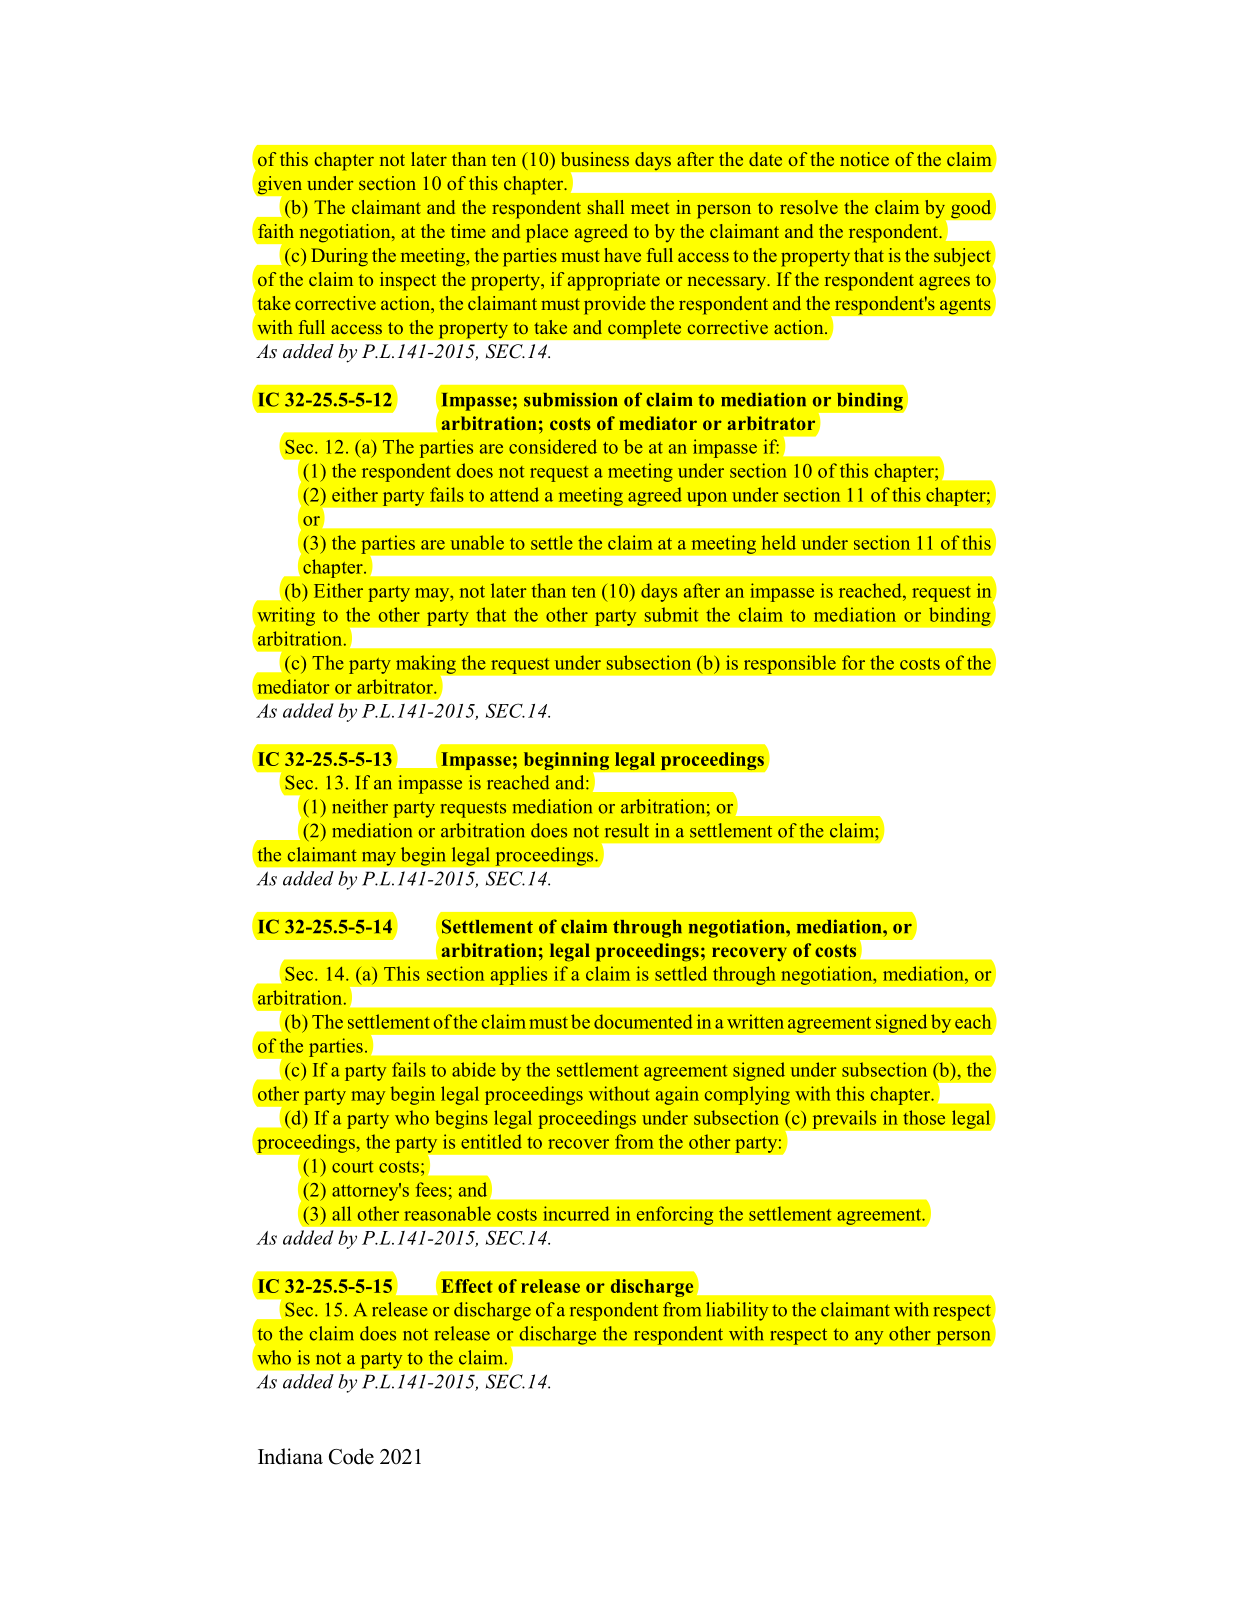 The image size is (1249, 1616). I want to click on notice, so click(864, 159).
